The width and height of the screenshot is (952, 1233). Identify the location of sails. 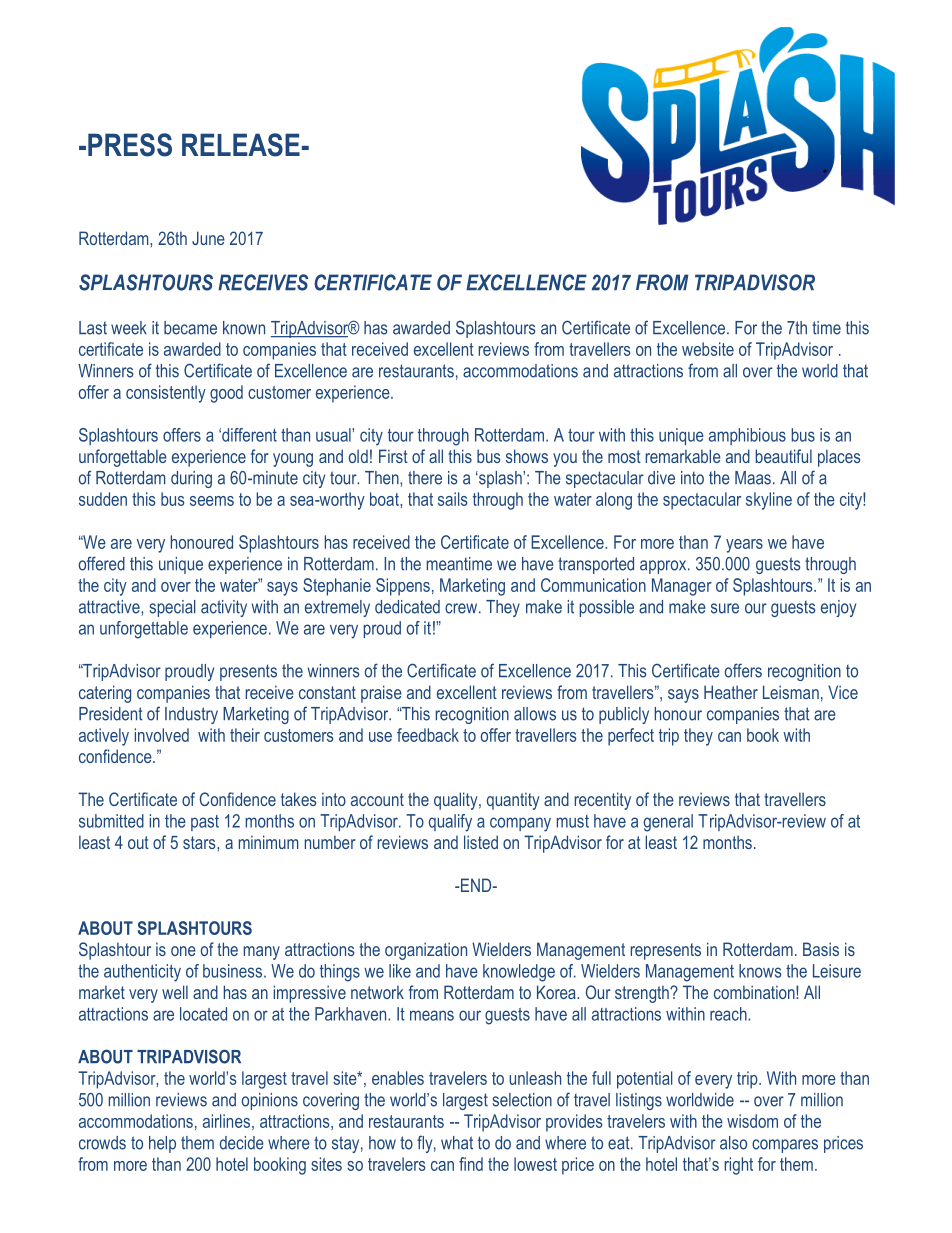
(452, 499).
